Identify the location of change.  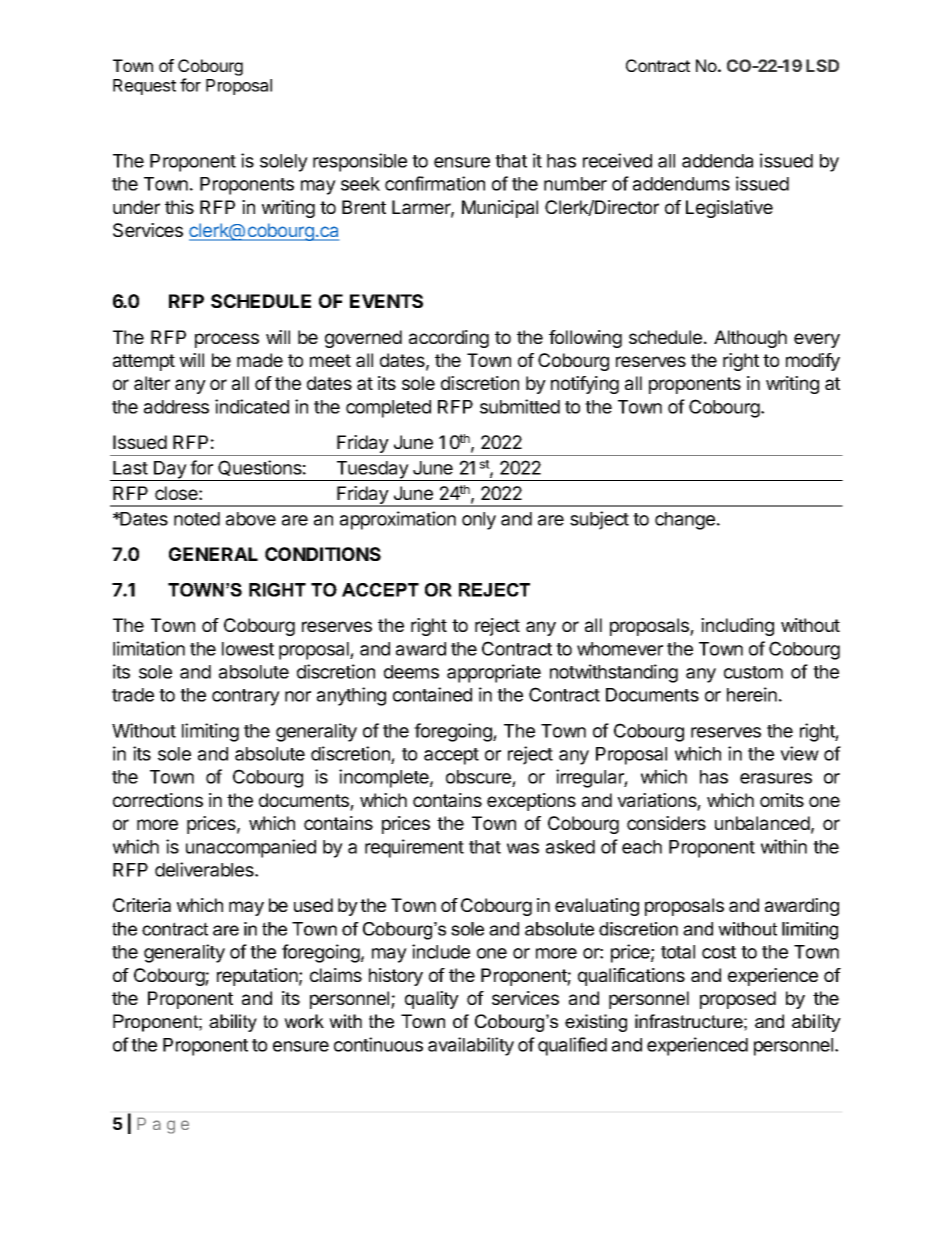
(685, 521).
